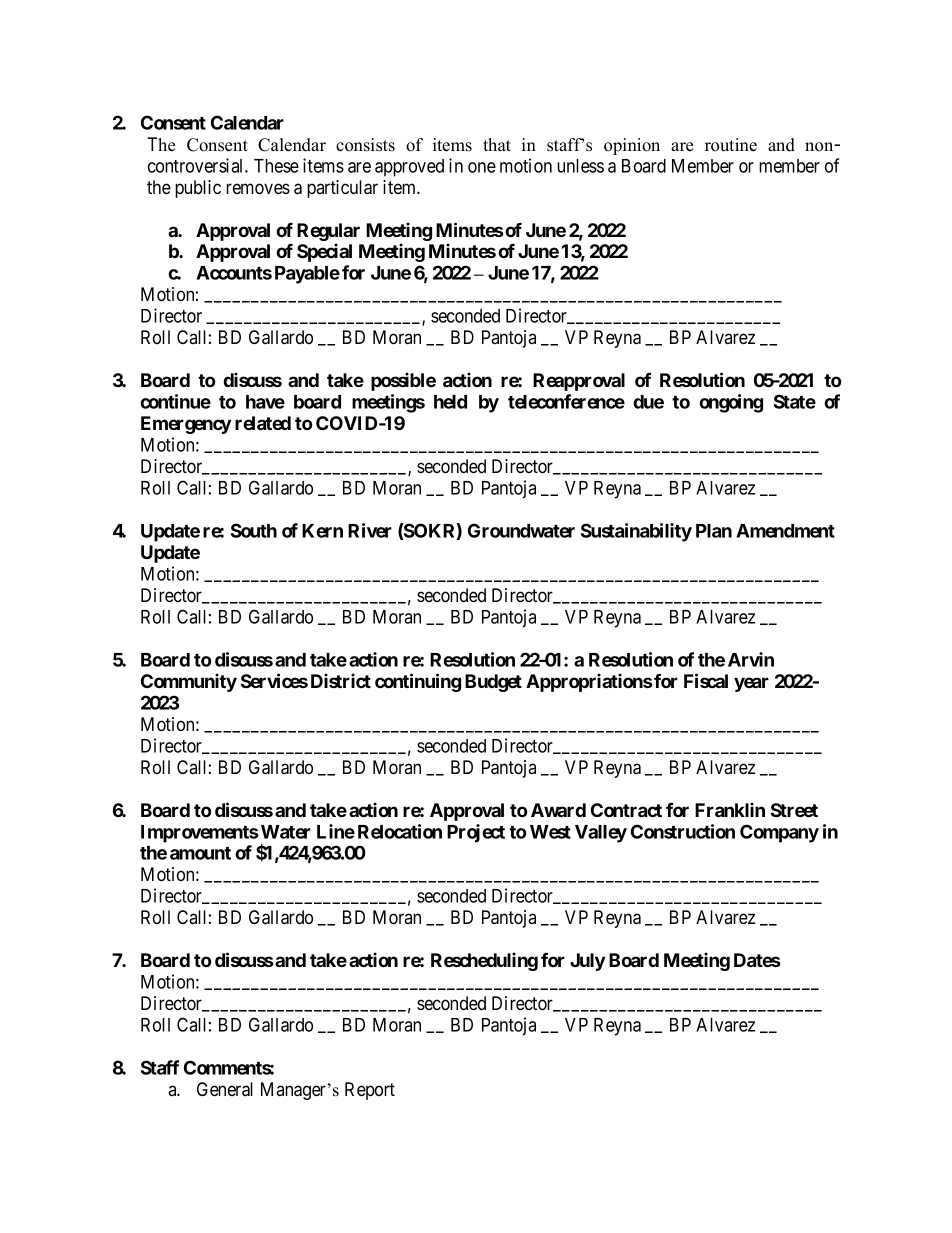 Image resolution: width=952 pixels, height=1233 pixels. What do you see at coordinates (263, 423) in the page?
I see `related` at bounding box center [263, 423].
